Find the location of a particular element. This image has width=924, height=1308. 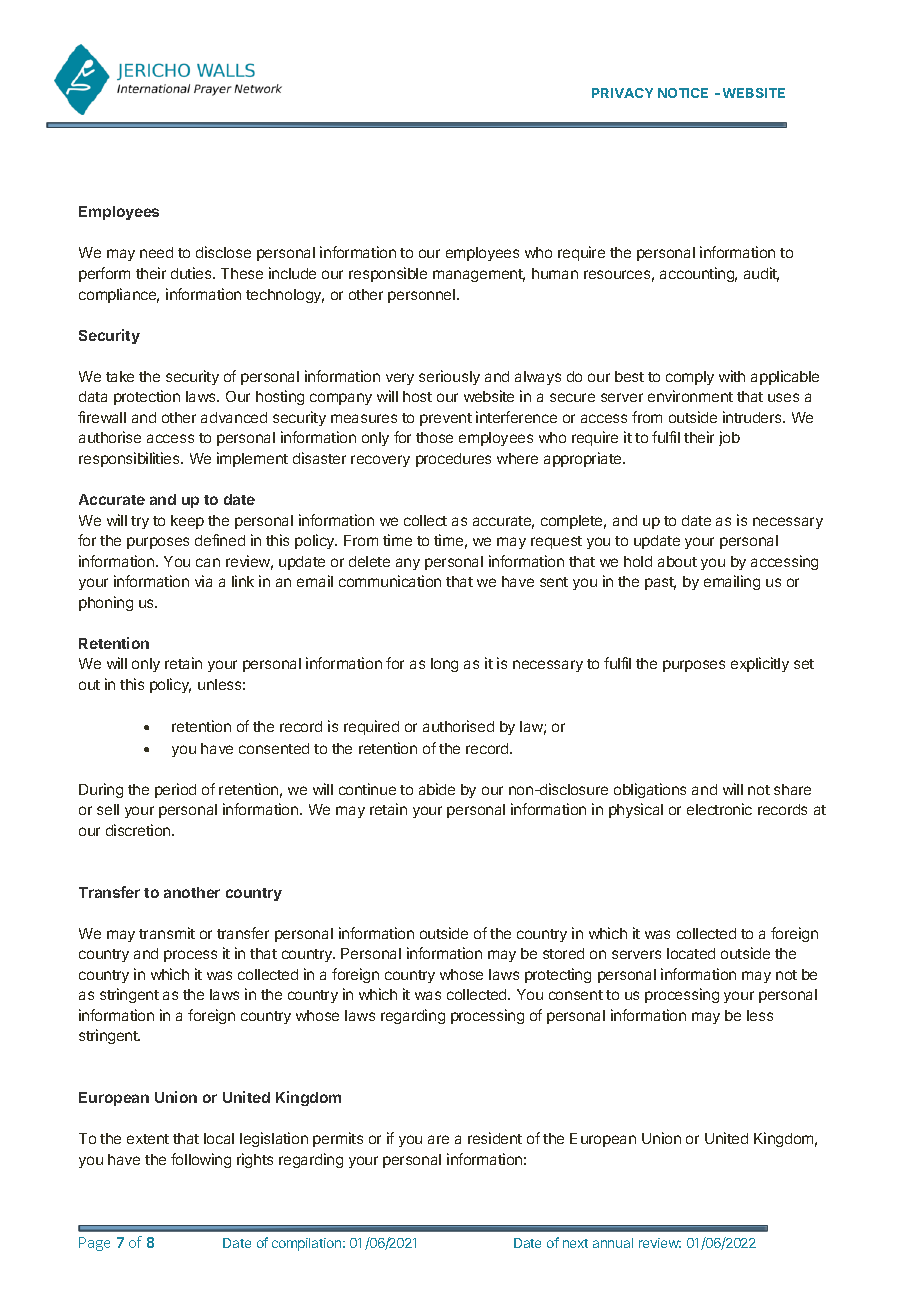

following is located at coordinates (201, 1160).
